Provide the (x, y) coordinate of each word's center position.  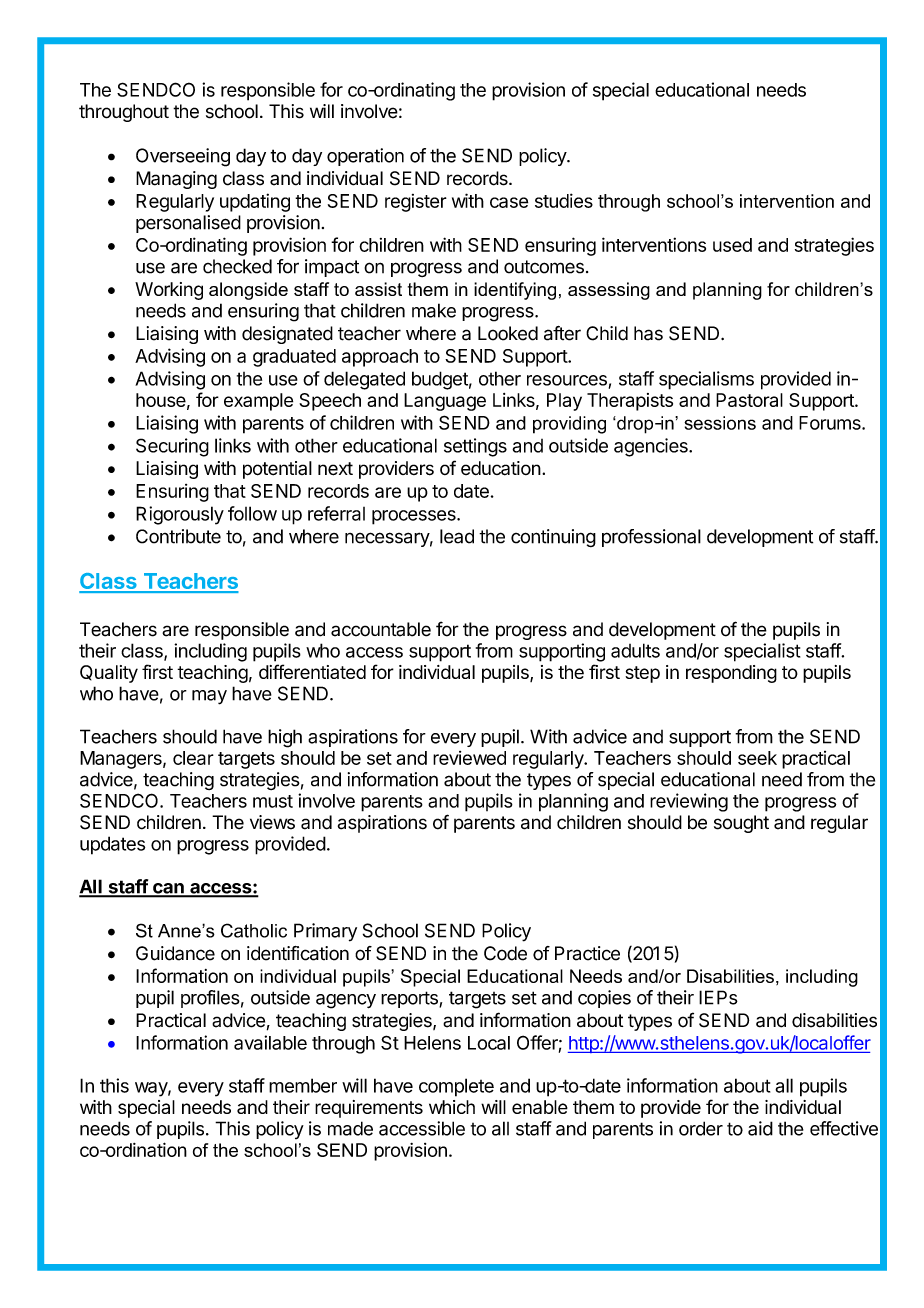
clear (193, 758)
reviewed (469, 758)
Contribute (178, 536)
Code (505, 953)
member (303, 1085)
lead (457, 536)
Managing (176, 180)
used (732, 245)
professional (651, 538)
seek (757, 758)
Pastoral (749, 400)
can (168, 889)
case (509, 202)
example (258, 402)
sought (741, 824)
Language (445, 402)
